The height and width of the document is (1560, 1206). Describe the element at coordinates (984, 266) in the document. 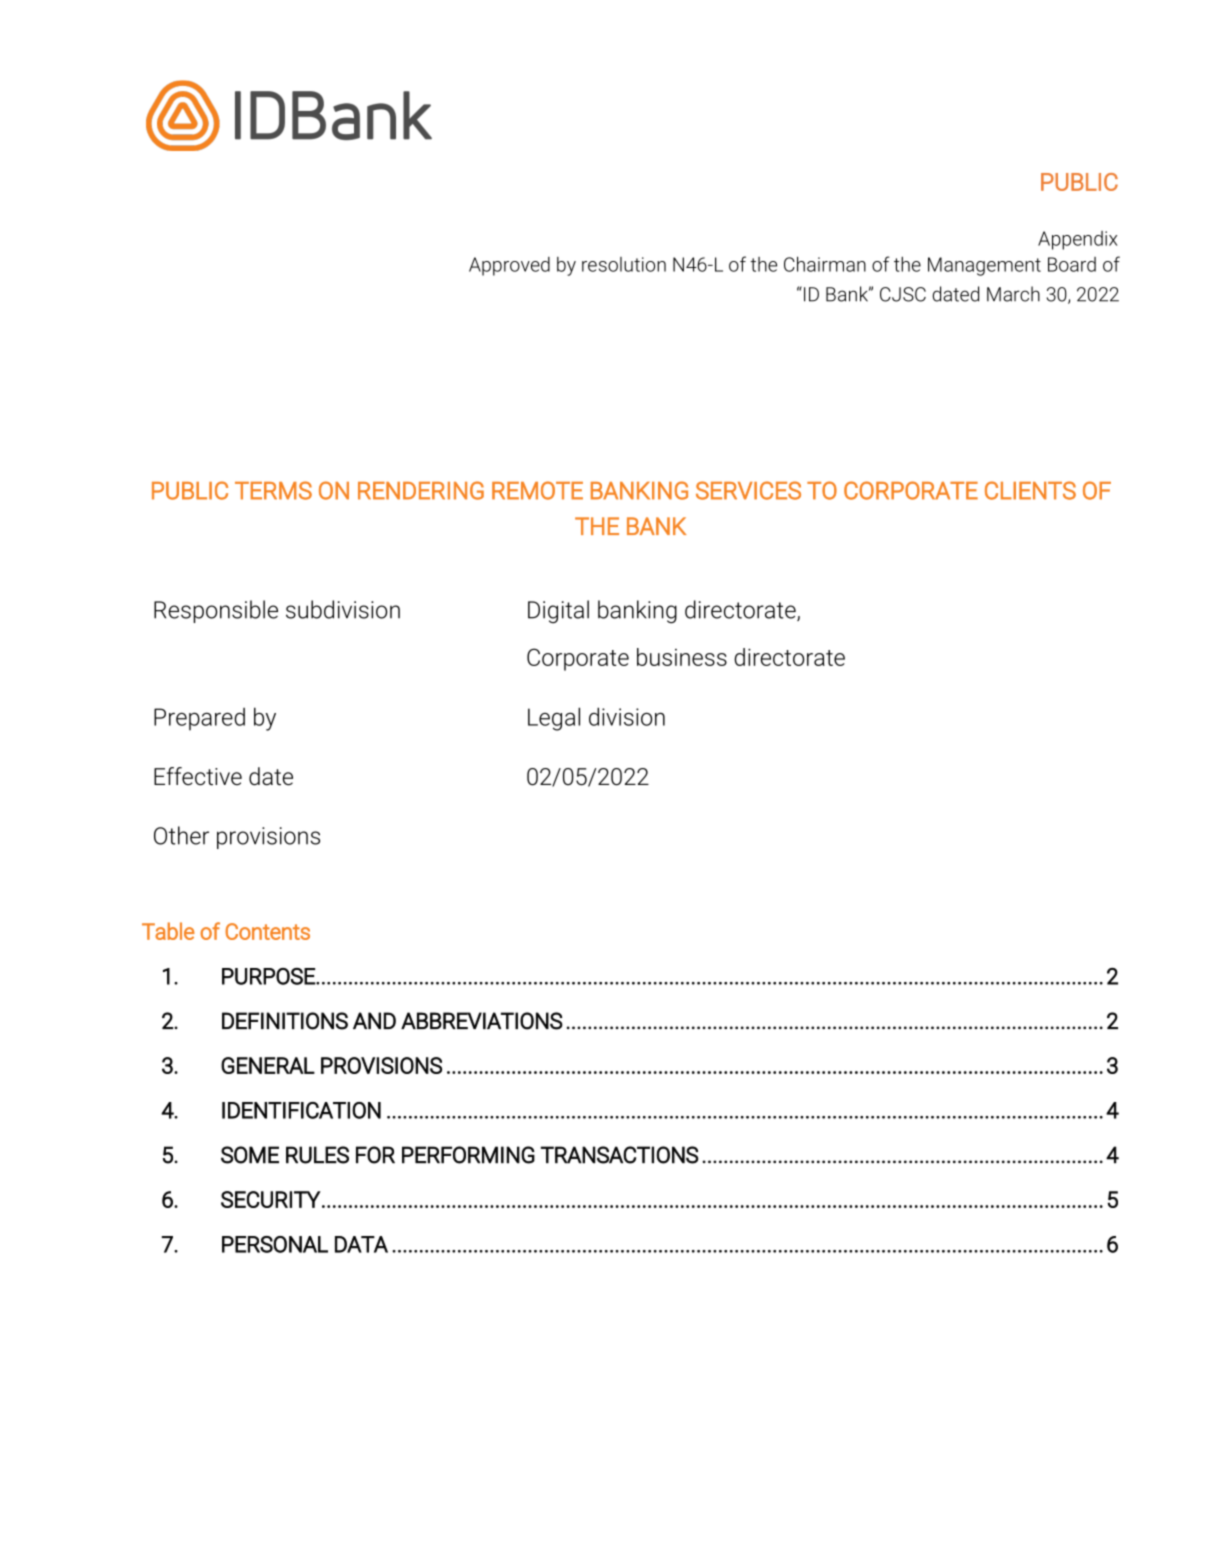

I see `Management` at that location.
